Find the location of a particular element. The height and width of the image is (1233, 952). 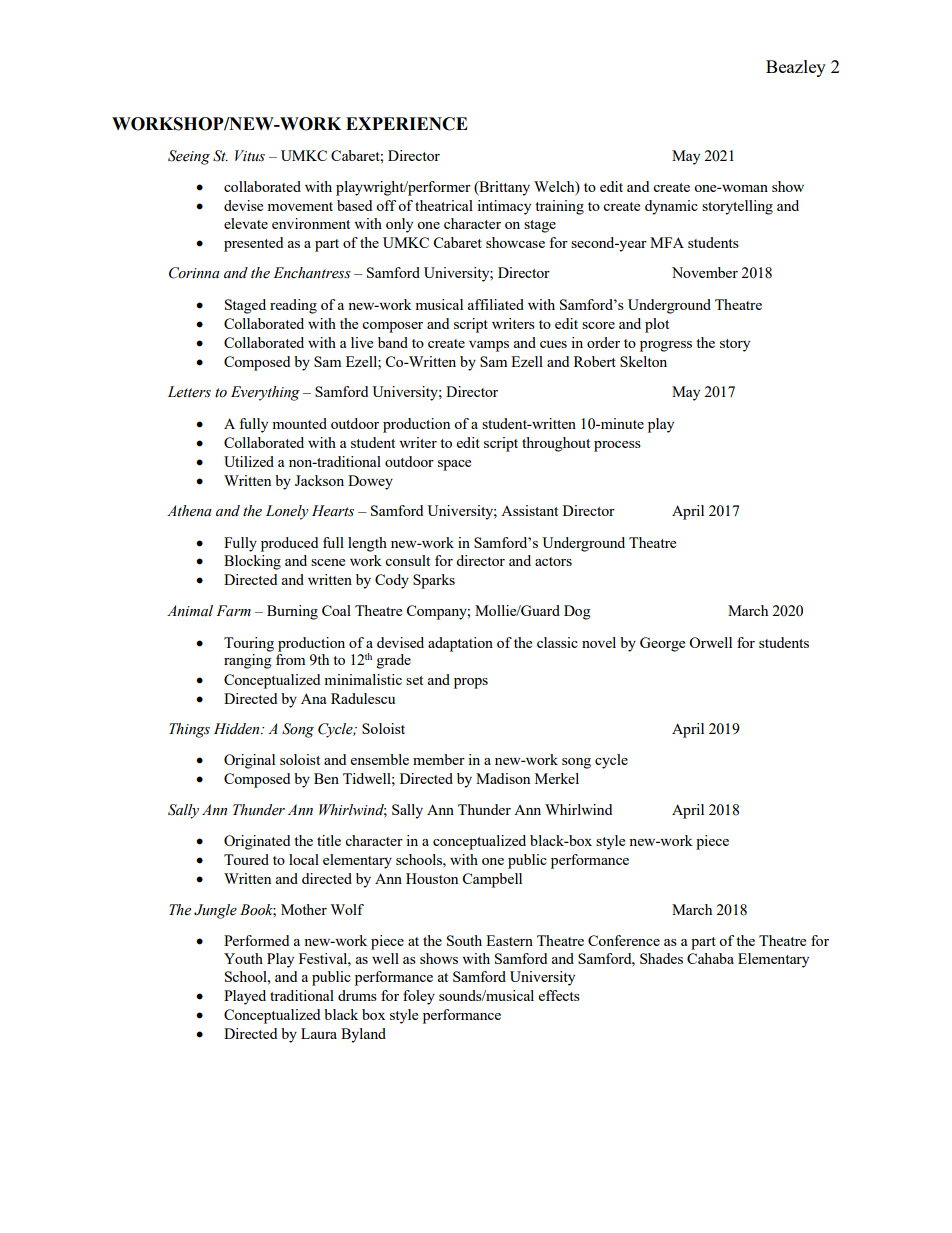

Utilized is located at coordinates (249, 461).
